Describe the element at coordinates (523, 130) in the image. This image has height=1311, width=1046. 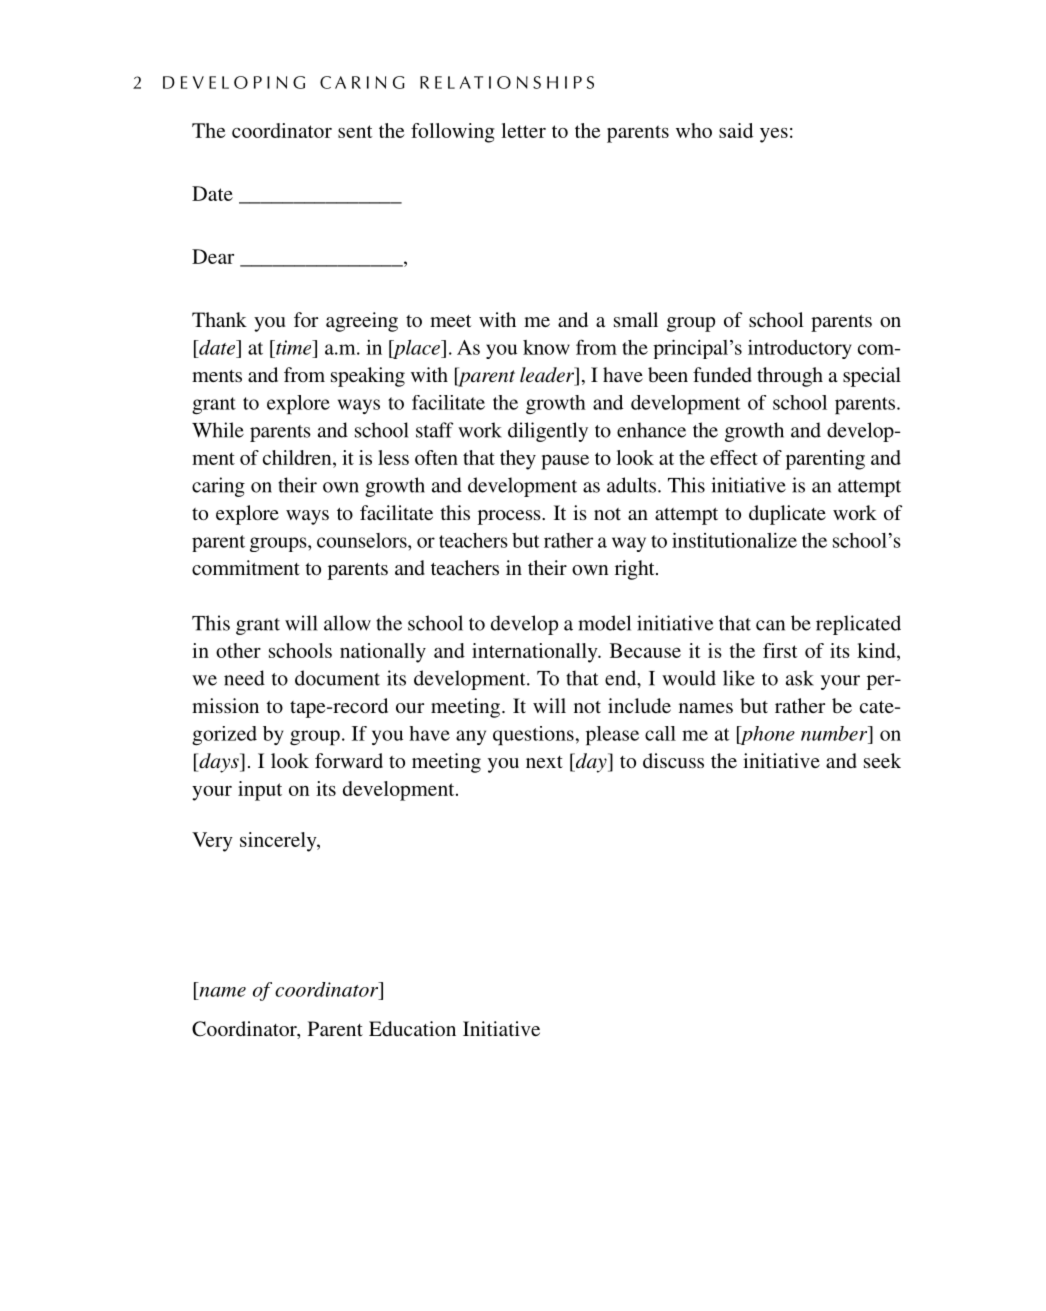
I see `letter` at that location.
